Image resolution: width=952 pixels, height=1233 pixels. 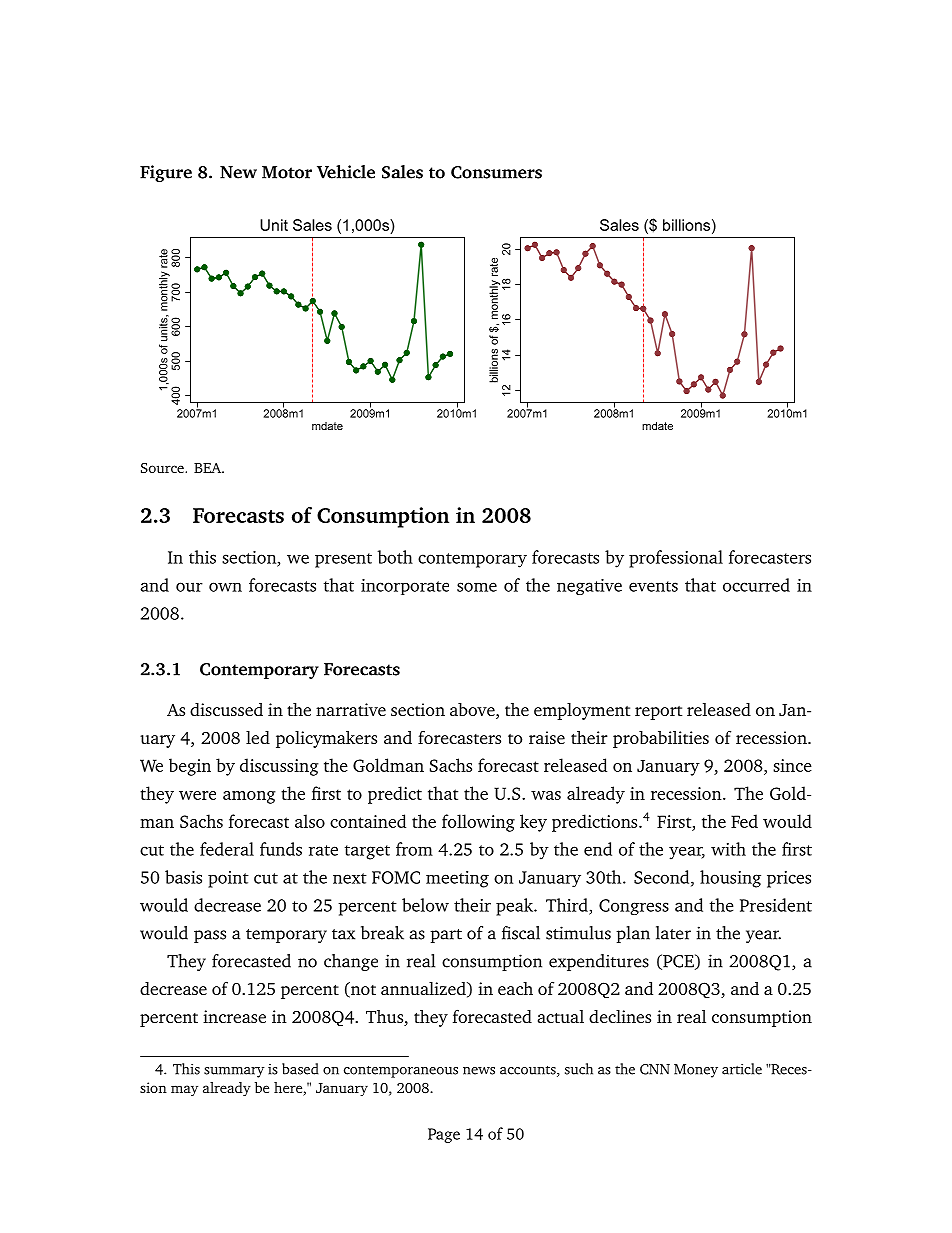 I want to click on Consumers, so click(x=496, y=172).
